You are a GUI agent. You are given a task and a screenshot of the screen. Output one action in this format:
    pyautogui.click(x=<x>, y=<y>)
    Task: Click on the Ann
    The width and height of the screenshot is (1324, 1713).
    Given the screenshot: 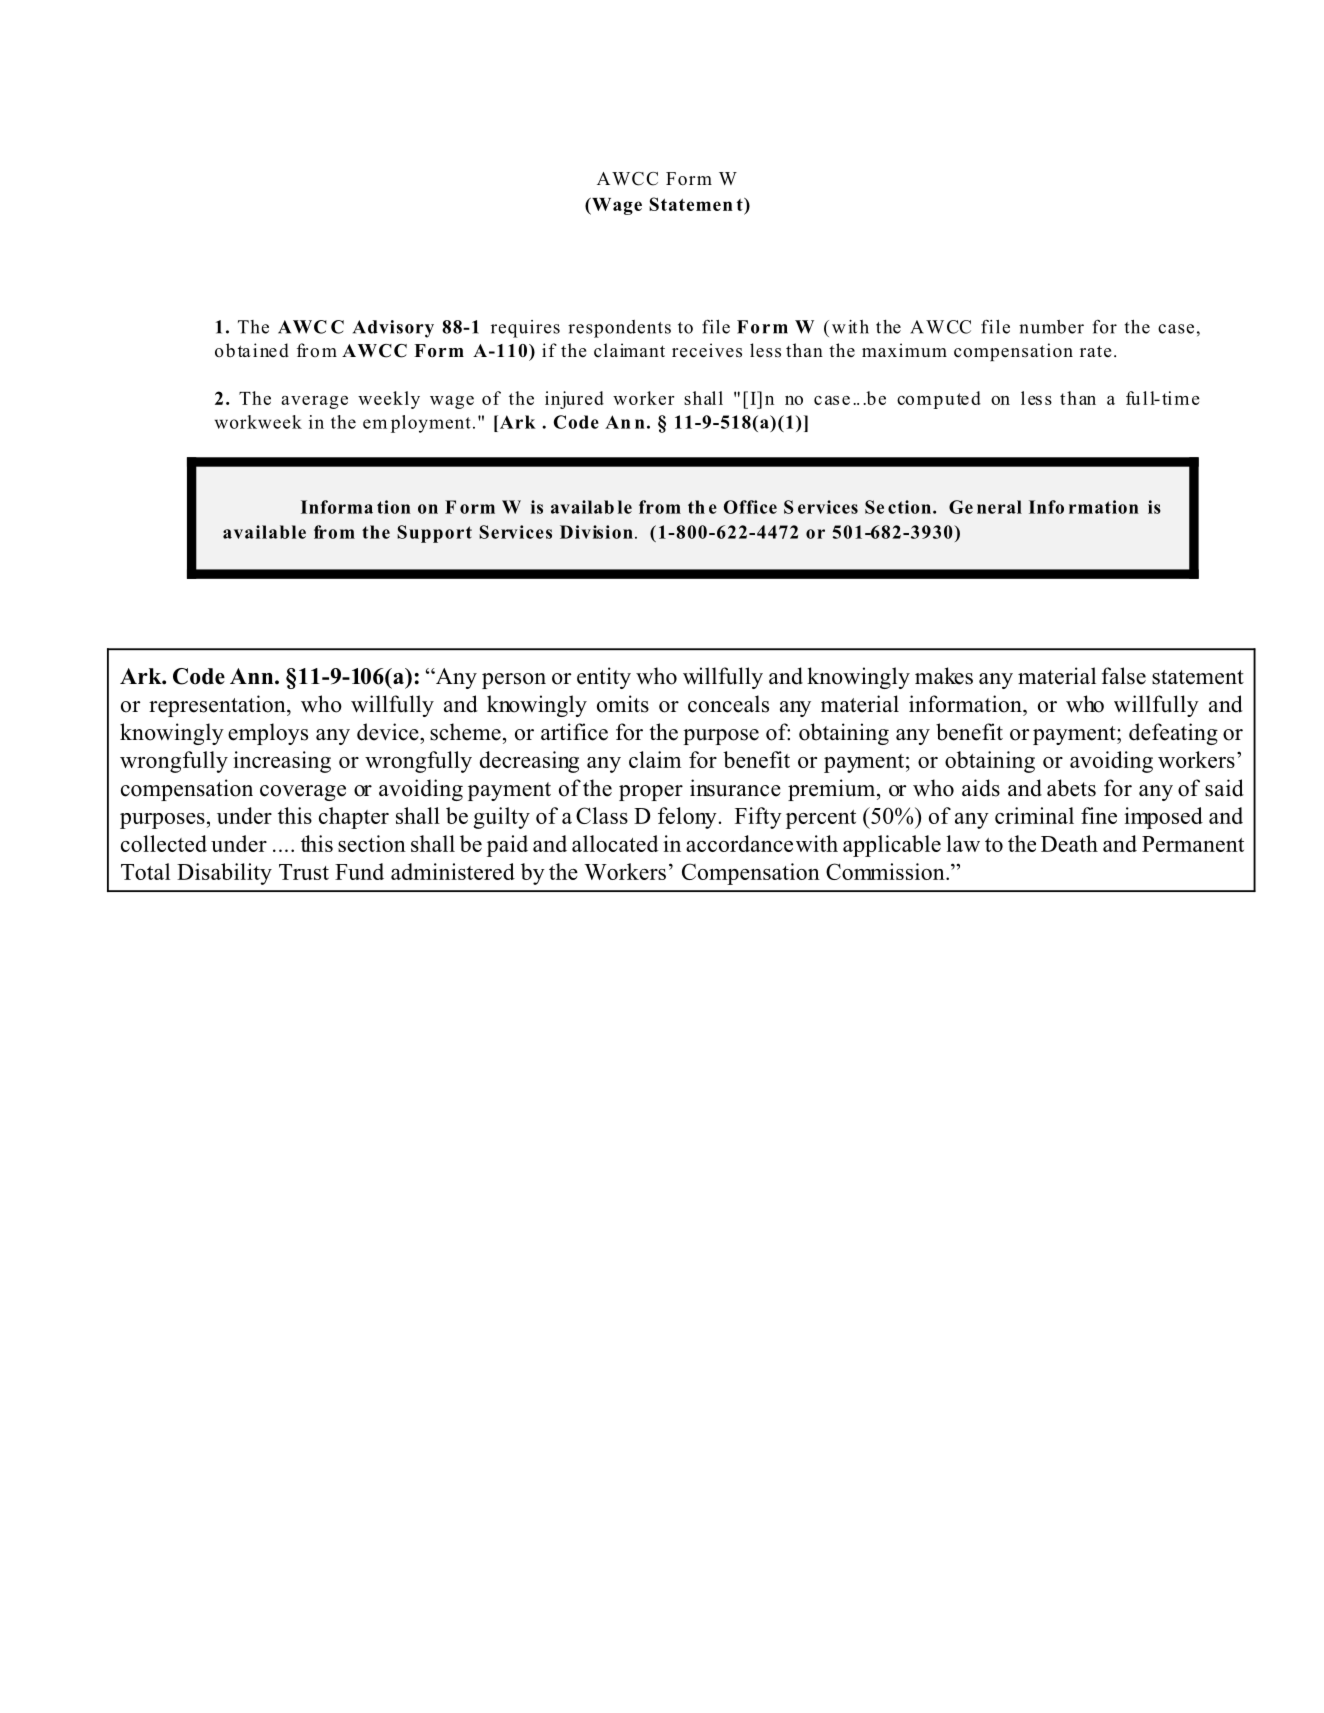 What is the action you would take?
    pyautogui.click(x=253, y=676)
